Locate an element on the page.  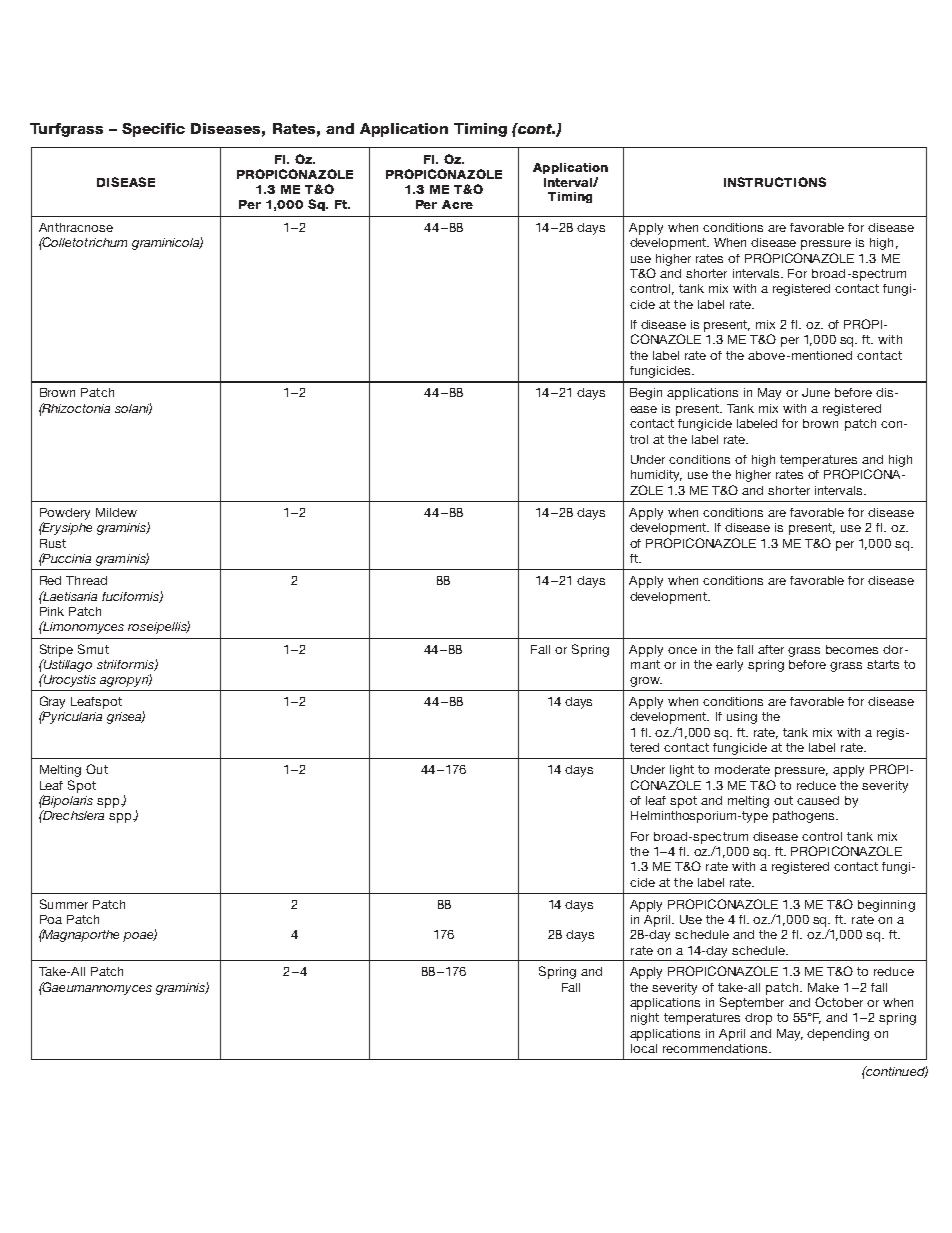
Gray is located at coordinates (52, 702).
